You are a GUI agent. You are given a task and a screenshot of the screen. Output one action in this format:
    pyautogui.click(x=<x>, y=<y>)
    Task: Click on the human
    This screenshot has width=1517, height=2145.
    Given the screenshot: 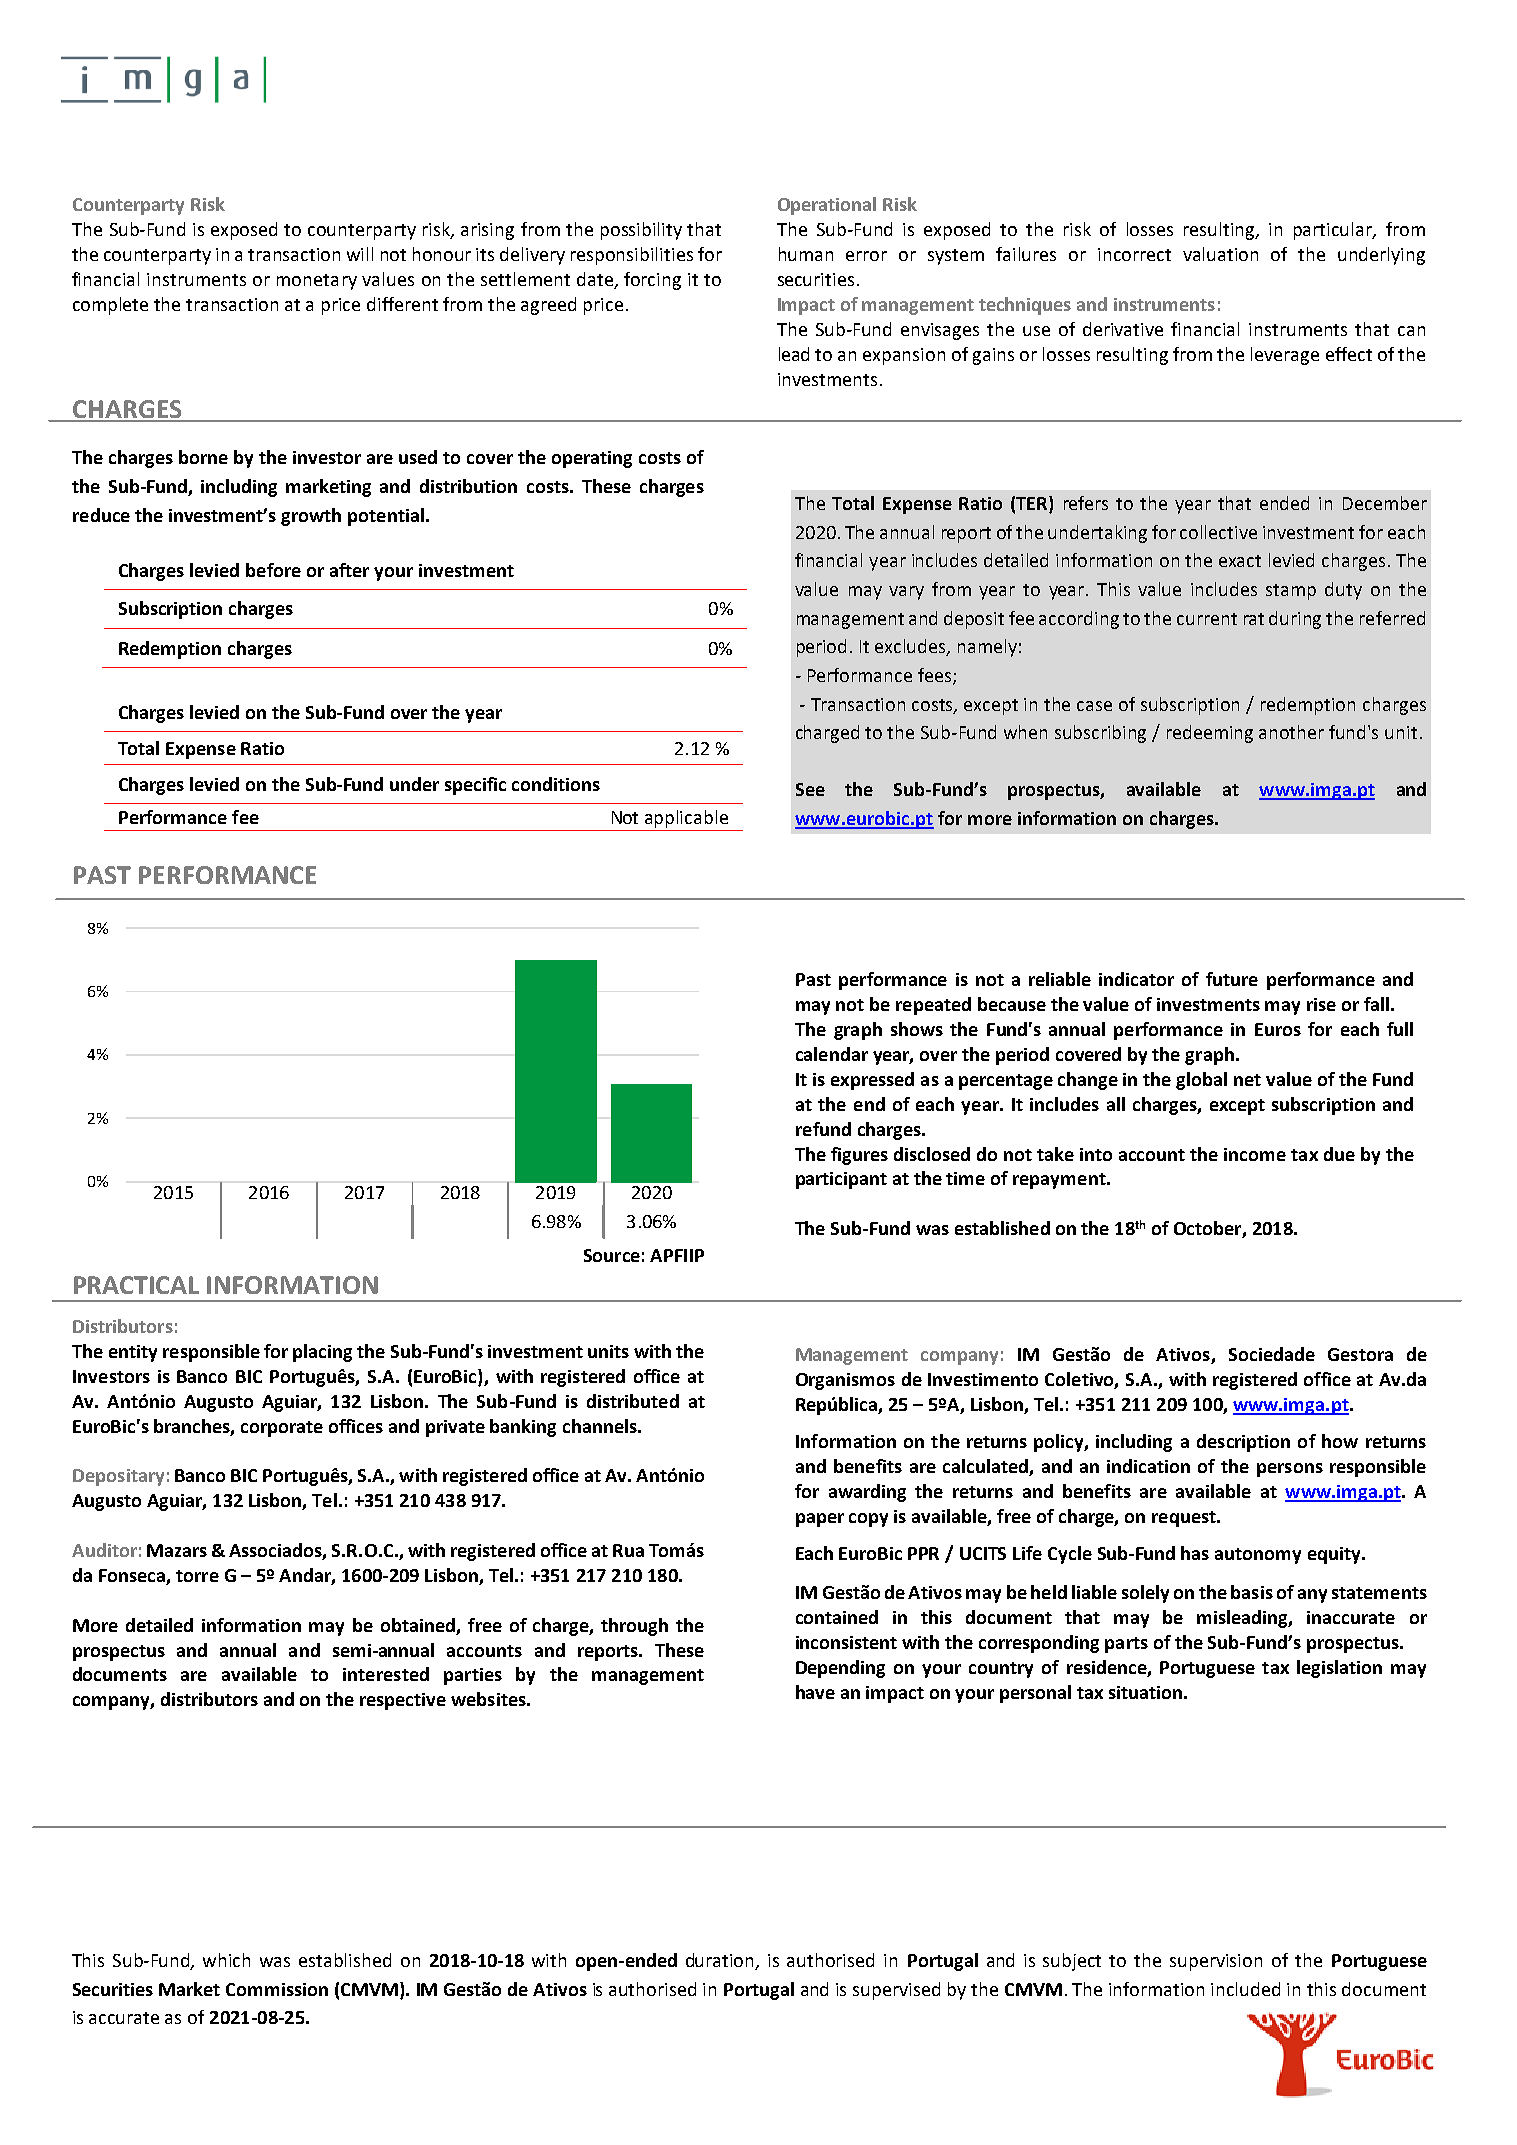 What is the action you would take?
    pyautogui.click(x=806, y=254)
